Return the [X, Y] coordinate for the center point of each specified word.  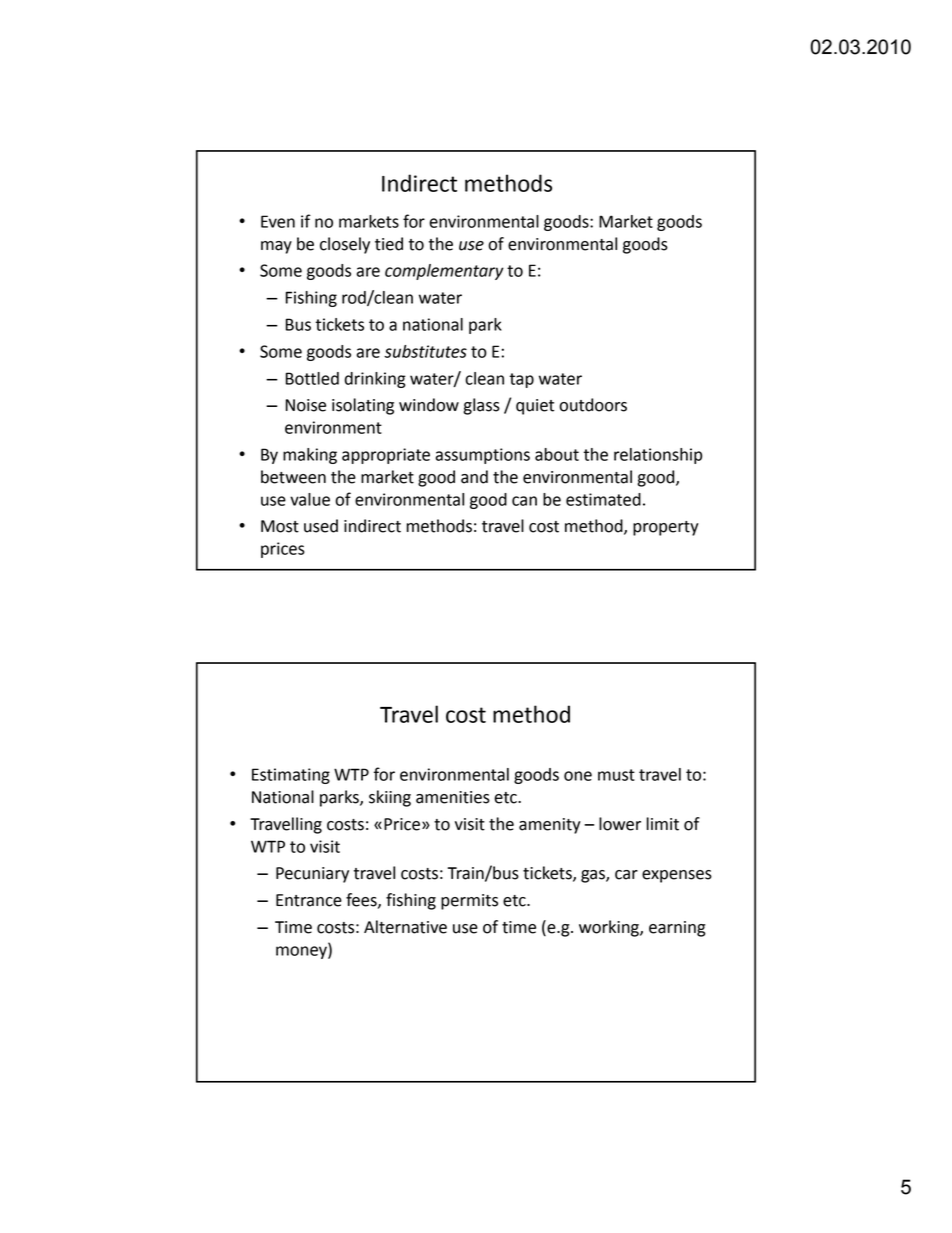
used [321, 526]
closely [345, 245]
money [302, 952]
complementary [444, 272]
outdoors [593, 405]
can [524, 501]
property [666, 528]
